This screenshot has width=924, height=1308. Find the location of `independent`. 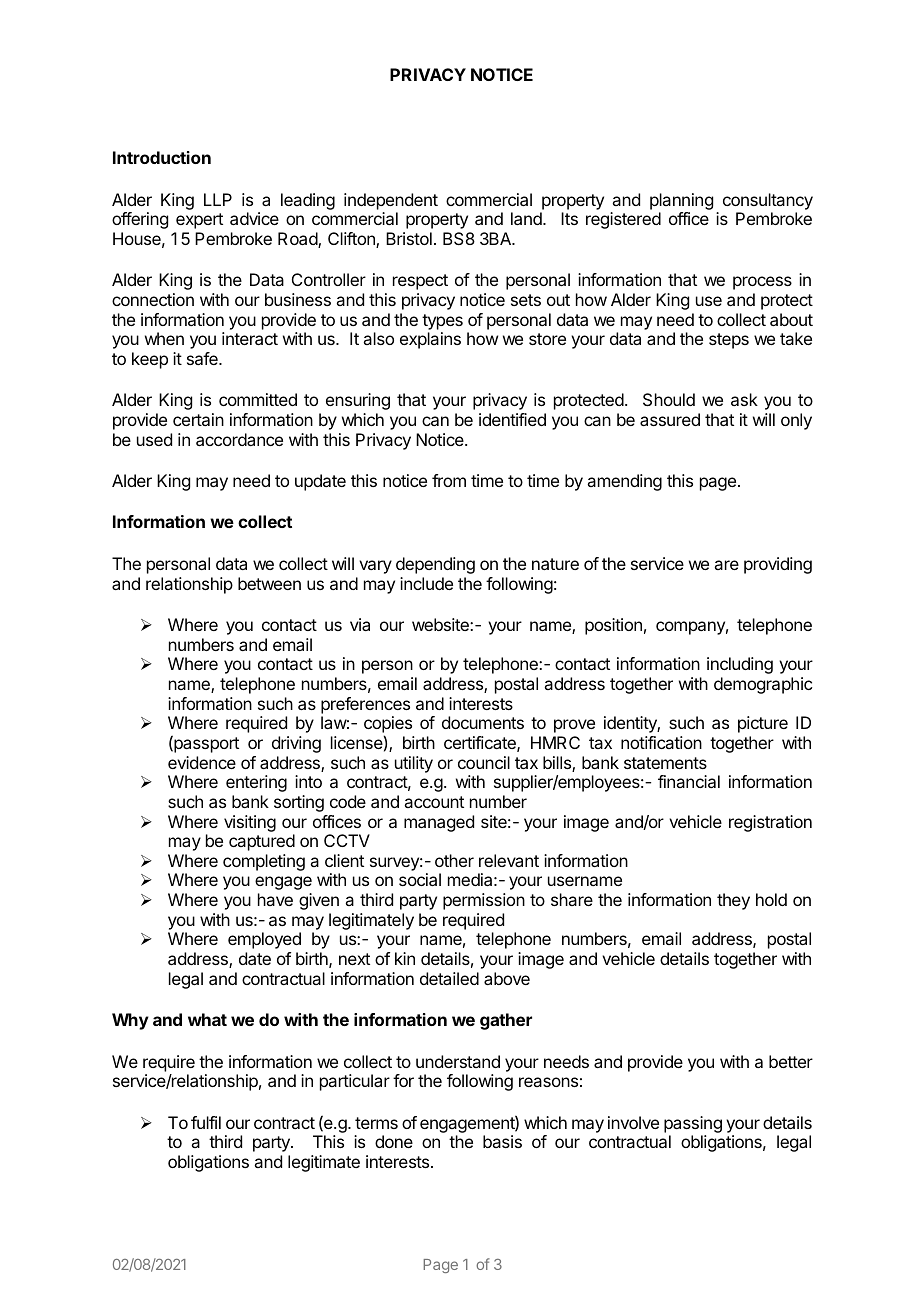

independent is located at coordinates (391, 201).
